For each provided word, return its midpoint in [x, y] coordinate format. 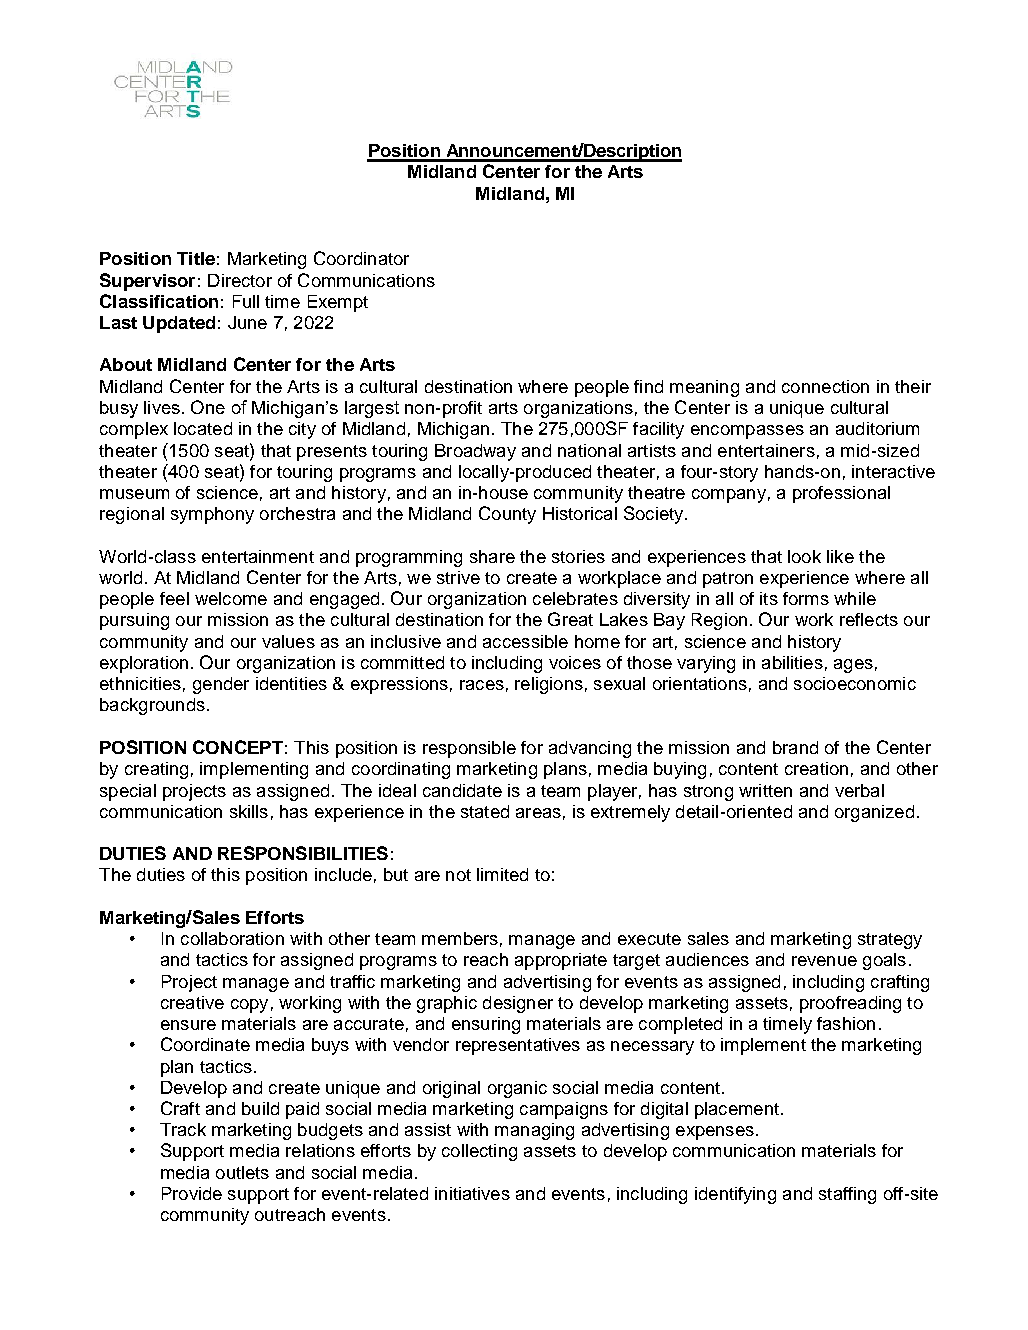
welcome [231, 598]
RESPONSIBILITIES [303, 853]
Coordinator [361, 258]
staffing [847, 1195]
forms [806, 598]
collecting [479, 1152]
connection [825, 386]
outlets [242, 1172]
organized [874, 813]
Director [240, 280]
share [492, 556]
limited [502, 874]
